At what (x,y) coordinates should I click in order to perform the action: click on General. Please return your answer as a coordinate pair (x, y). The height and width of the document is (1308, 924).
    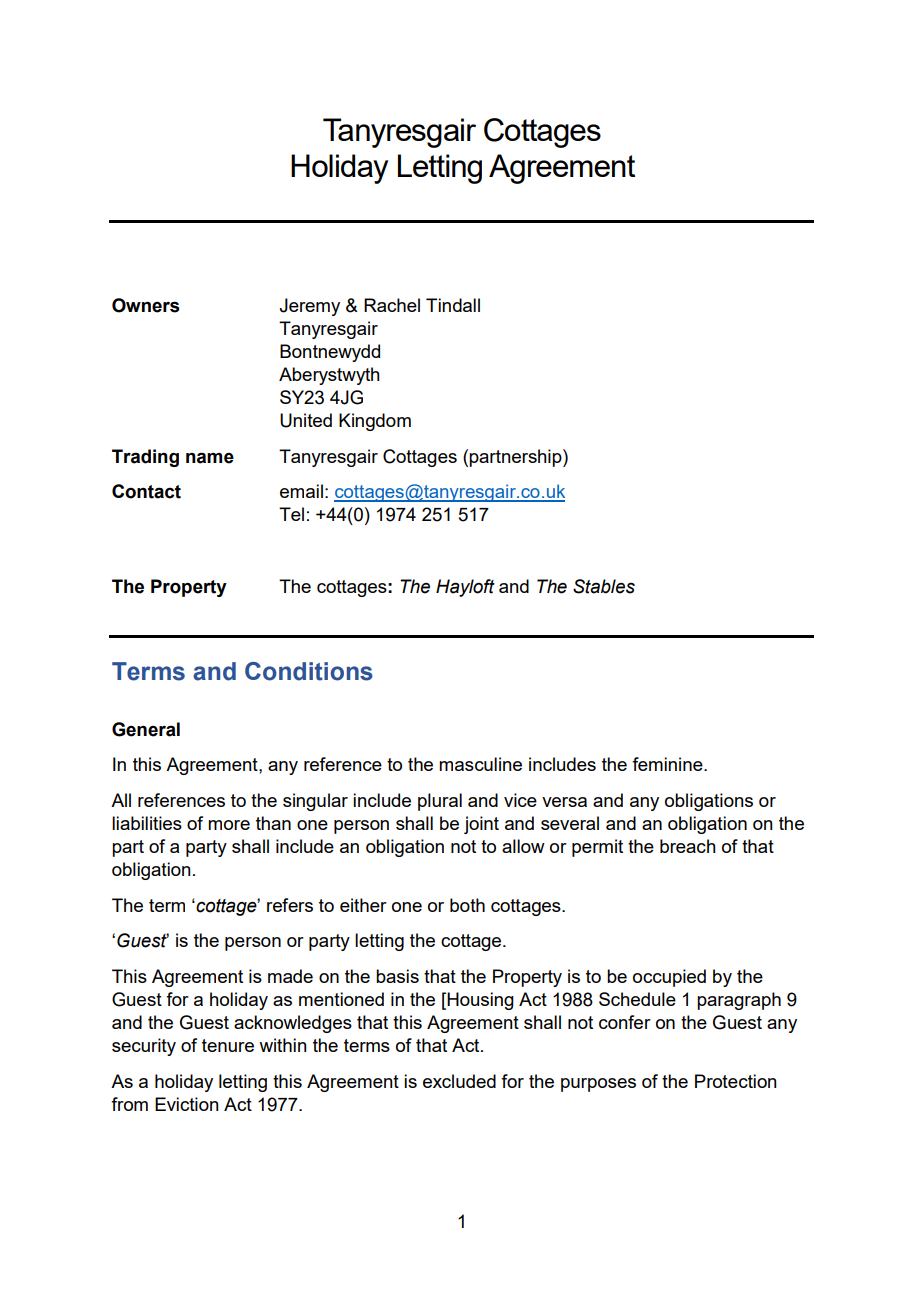
    Looking at the image, I should click on (146, 729).
